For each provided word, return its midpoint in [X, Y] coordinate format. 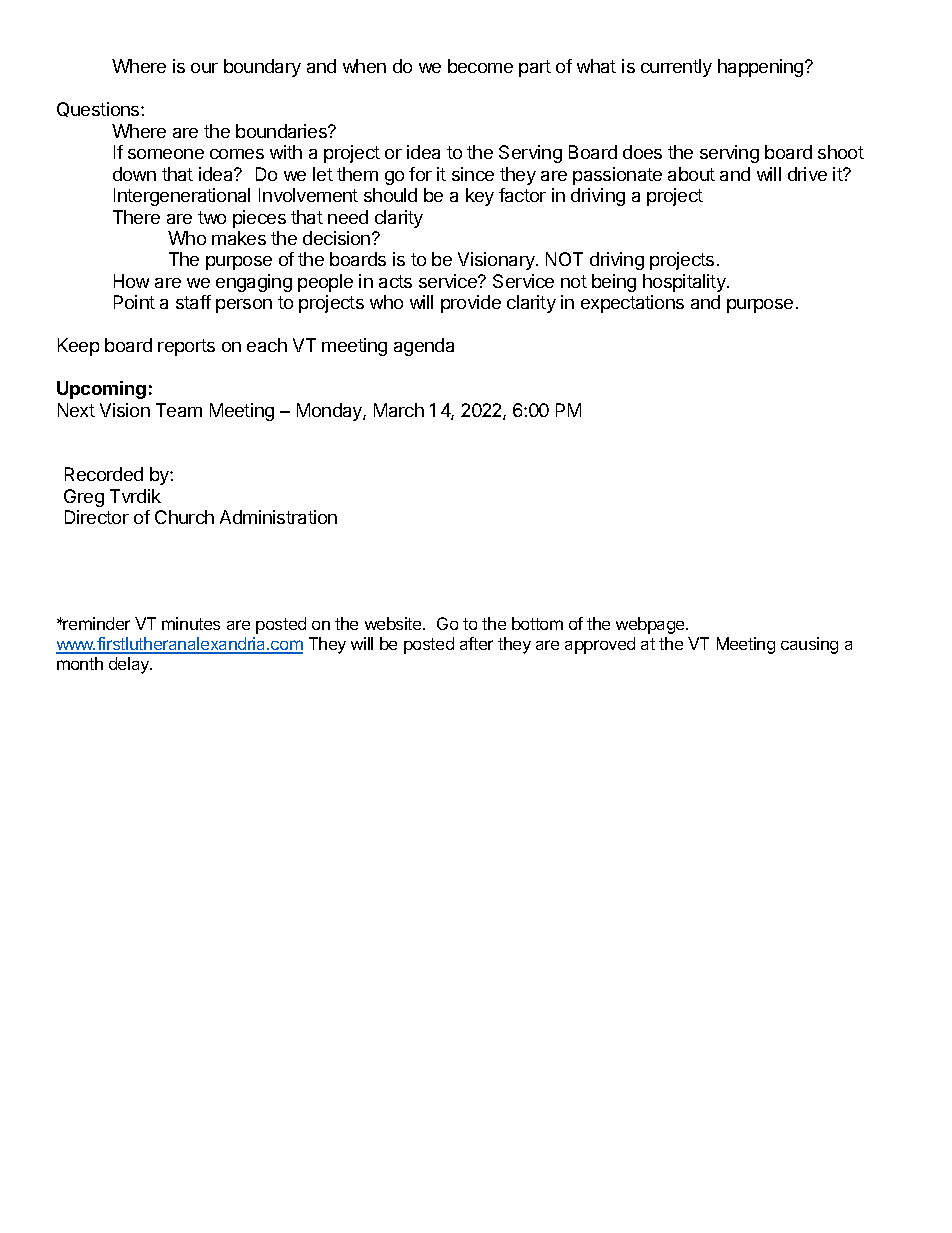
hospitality [685, 283]
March [399, 410]
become [480, 66]
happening [762, 68]
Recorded [104, 474]
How [131, 281]
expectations [632, 304]
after [476, 643]
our [204, 68]
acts [395, 281]
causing [809, 645]
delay [130, 665]
